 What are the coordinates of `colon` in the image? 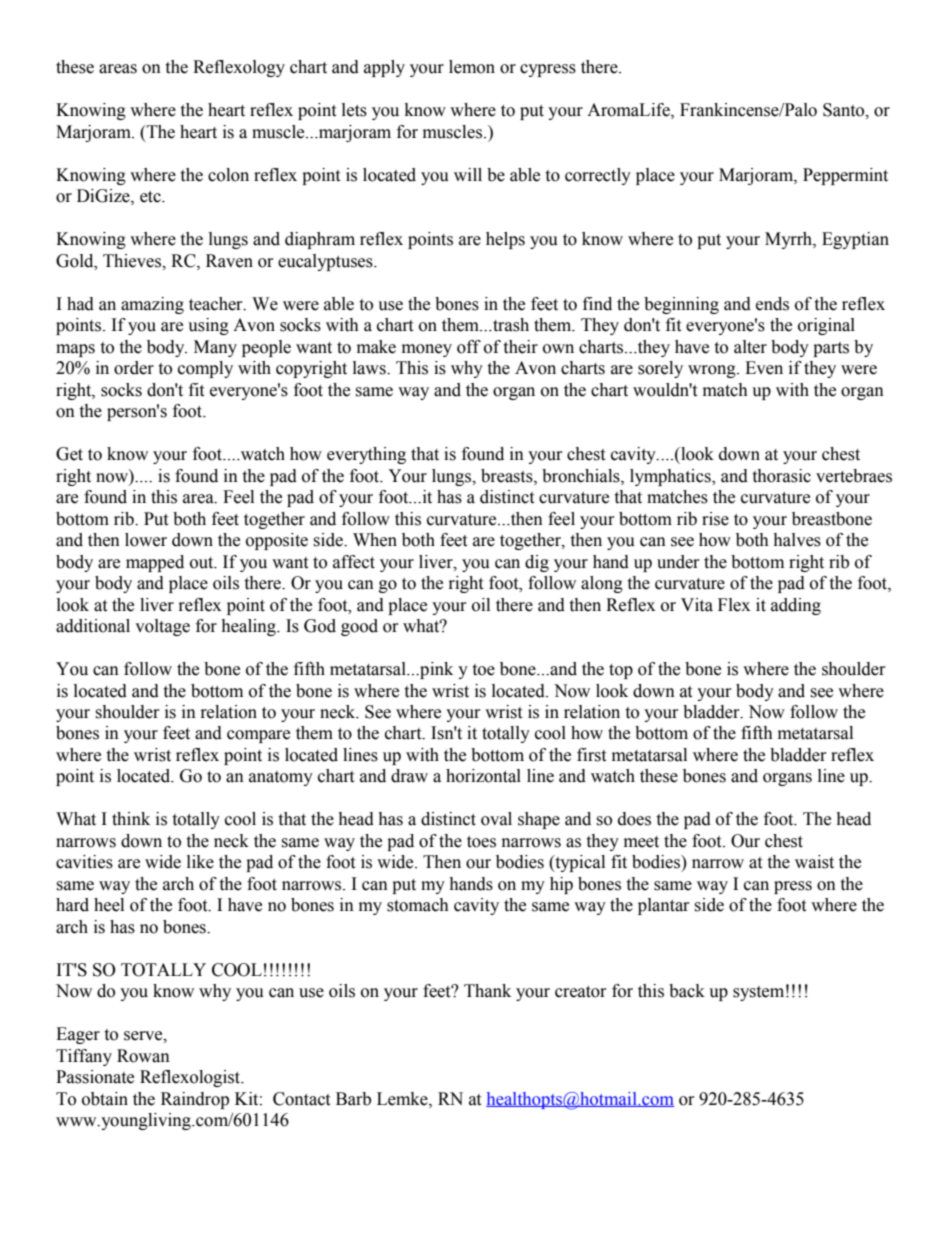 It's located at (228, 175).
